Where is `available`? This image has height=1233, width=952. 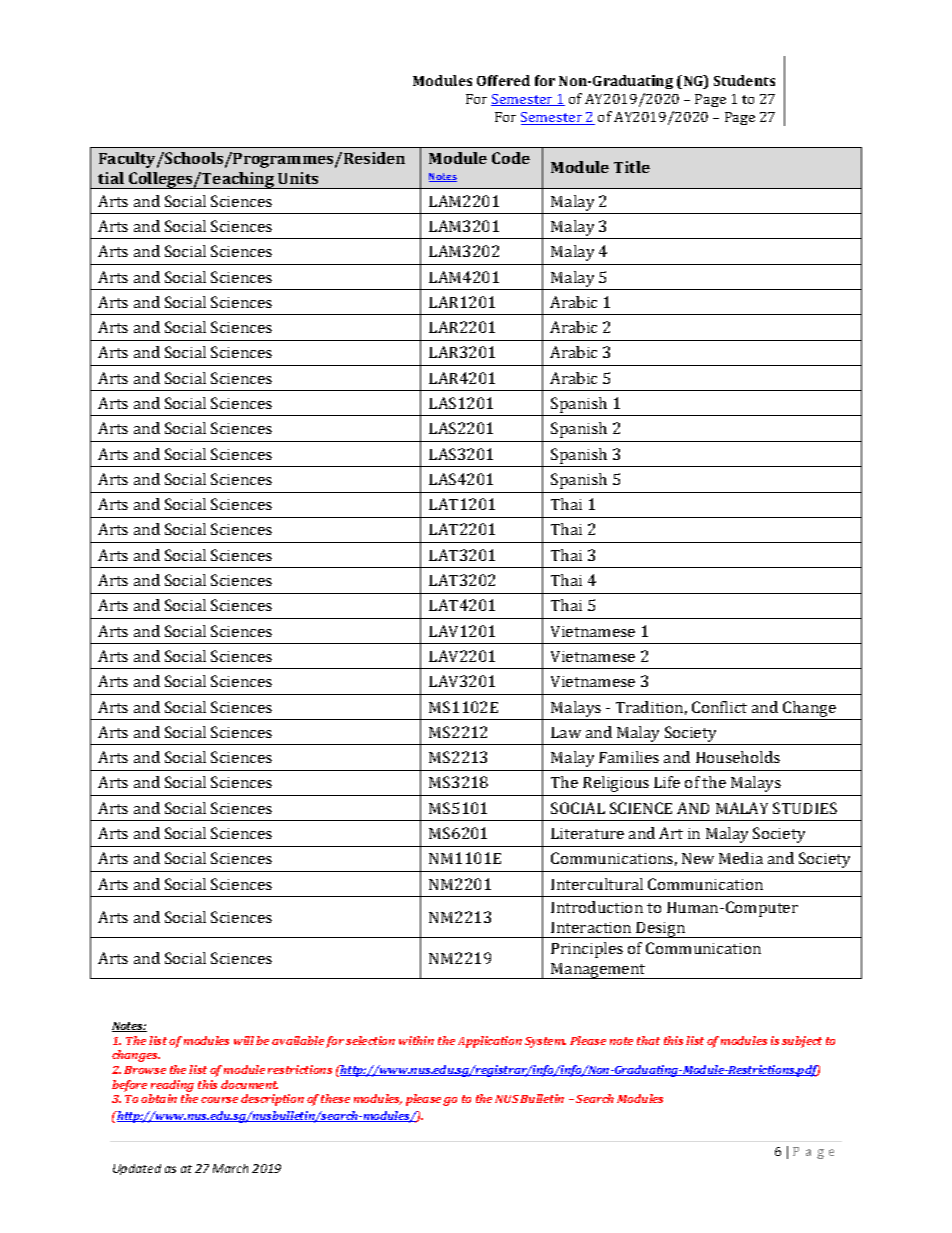
available is located at coordinates (298, 1040).
